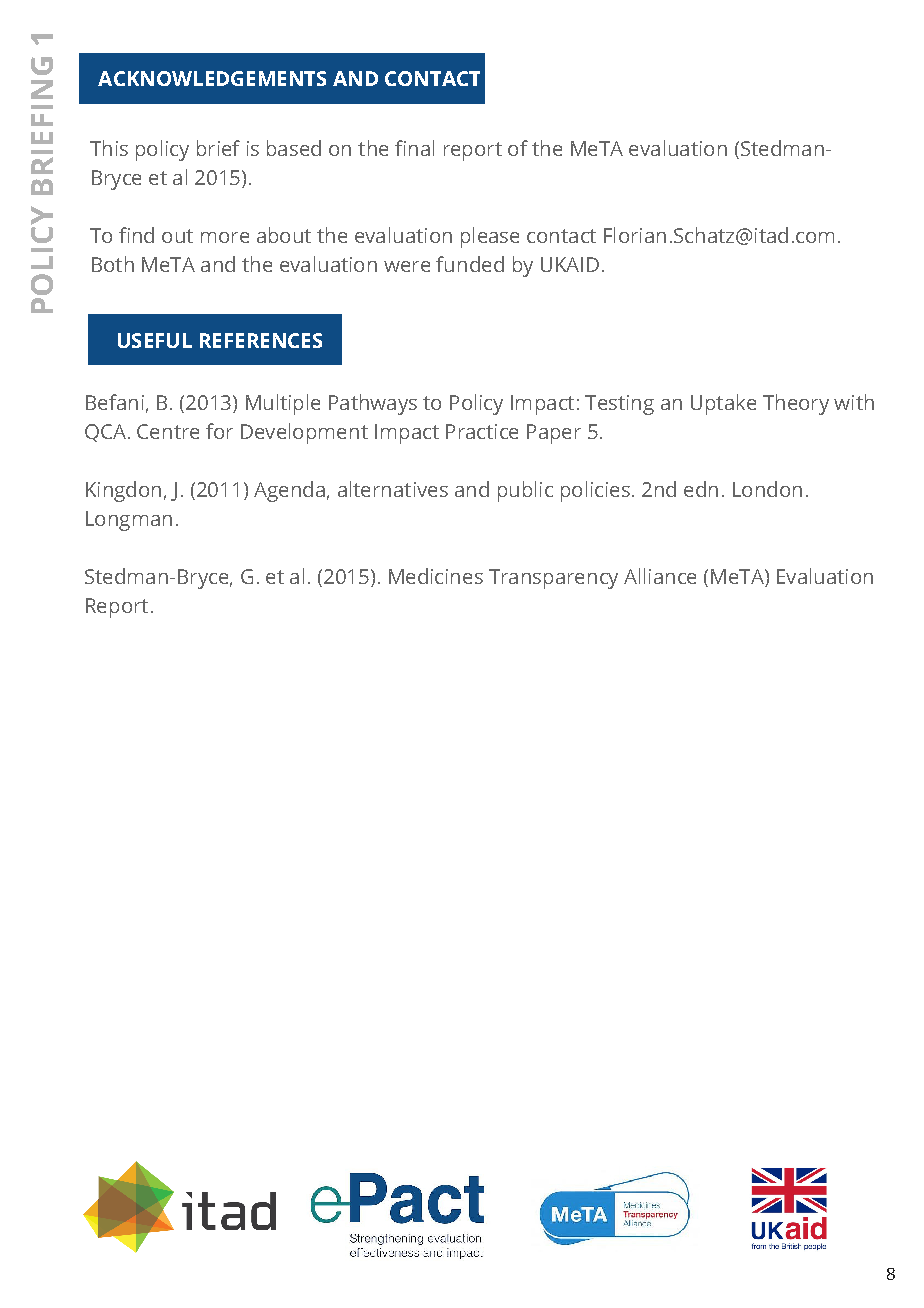 This image has height=1308, width=924. Describe the element at coordinates (436, 576) in the image. I see `Medicines` at that location.
